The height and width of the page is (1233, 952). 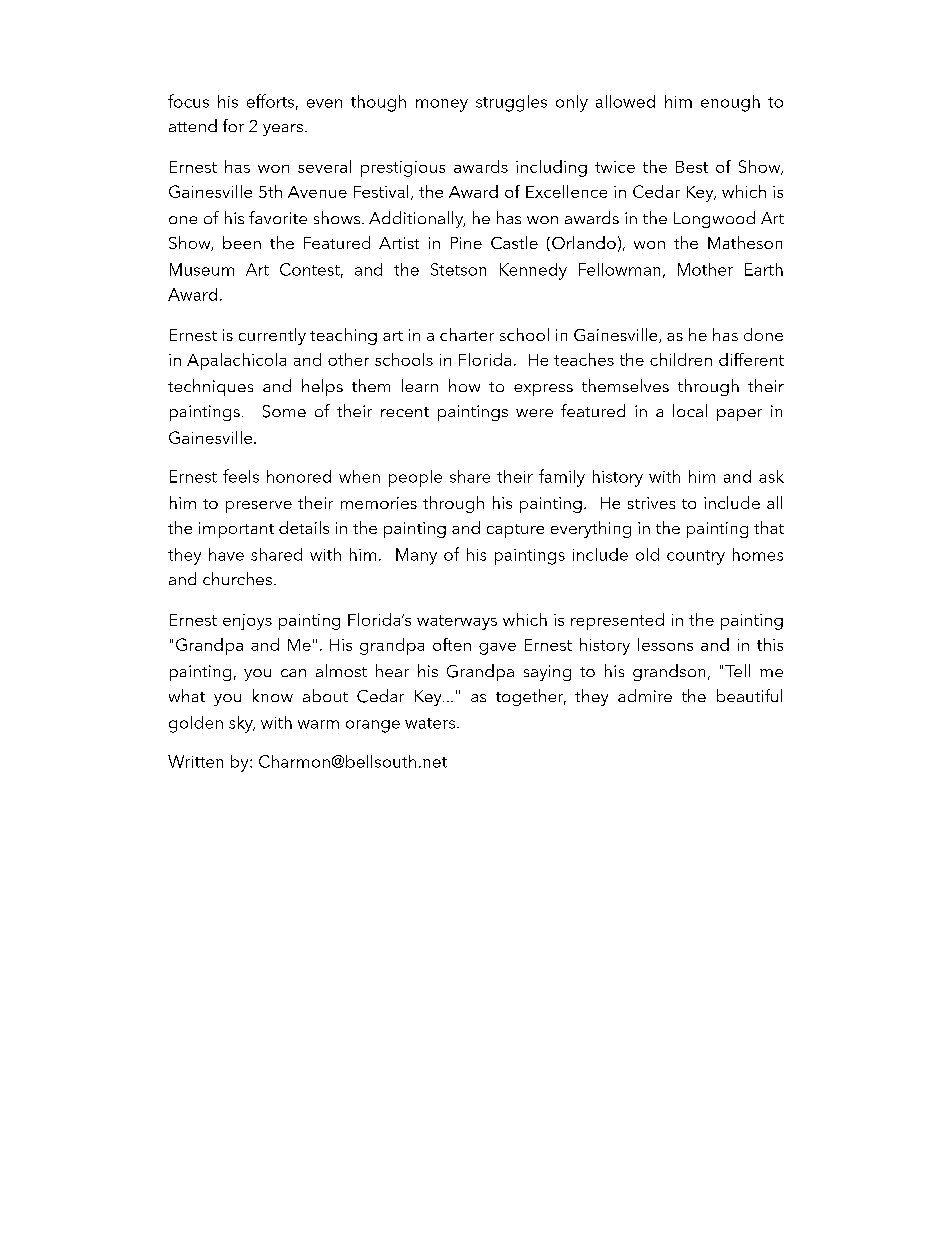 What do you see at coordinates (242, 724) in the page?
I see `sky` at bounding box center [242, 724].
